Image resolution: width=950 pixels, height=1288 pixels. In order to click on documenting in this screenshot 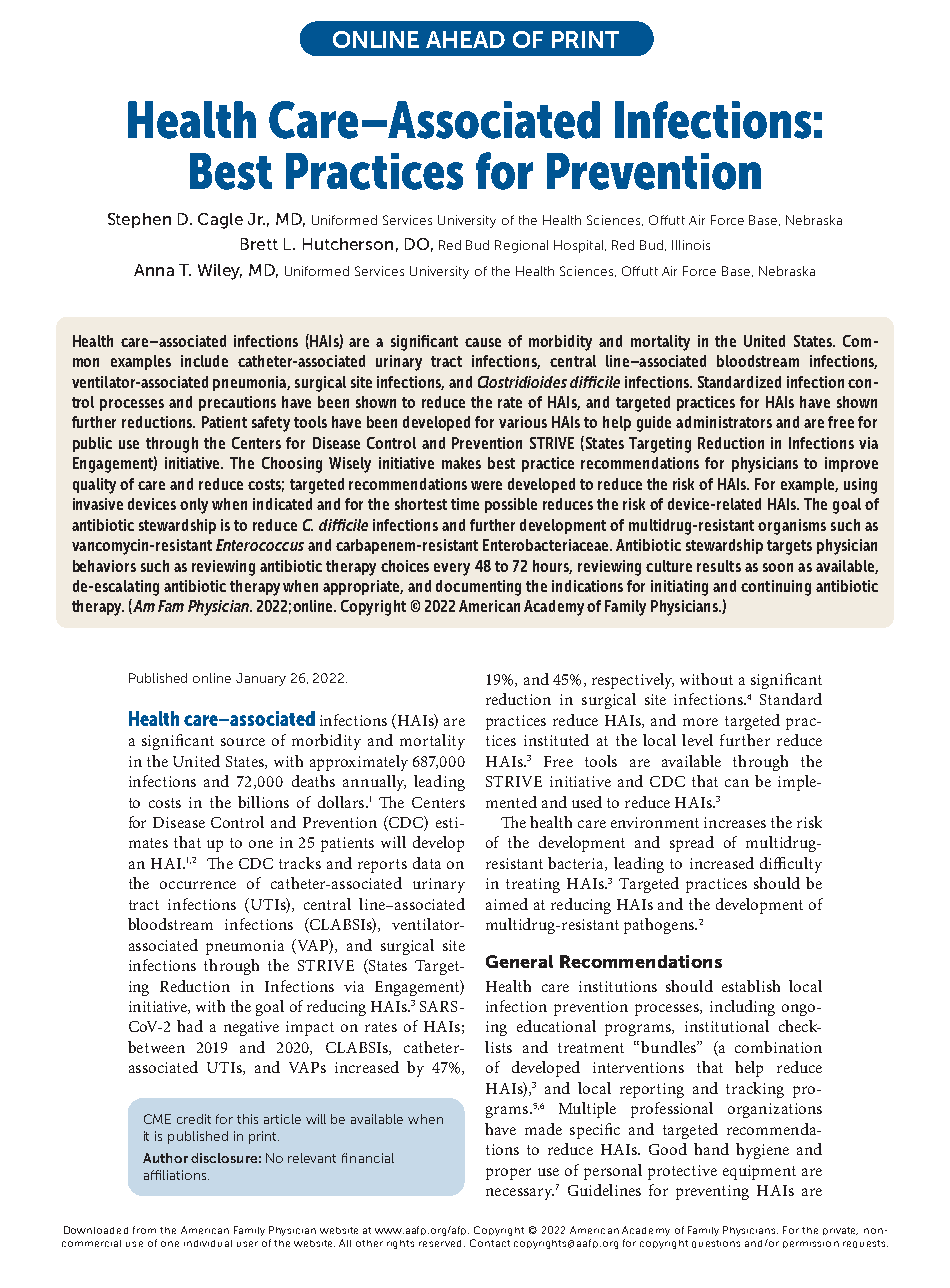, I will do `click(478, 588)`.
